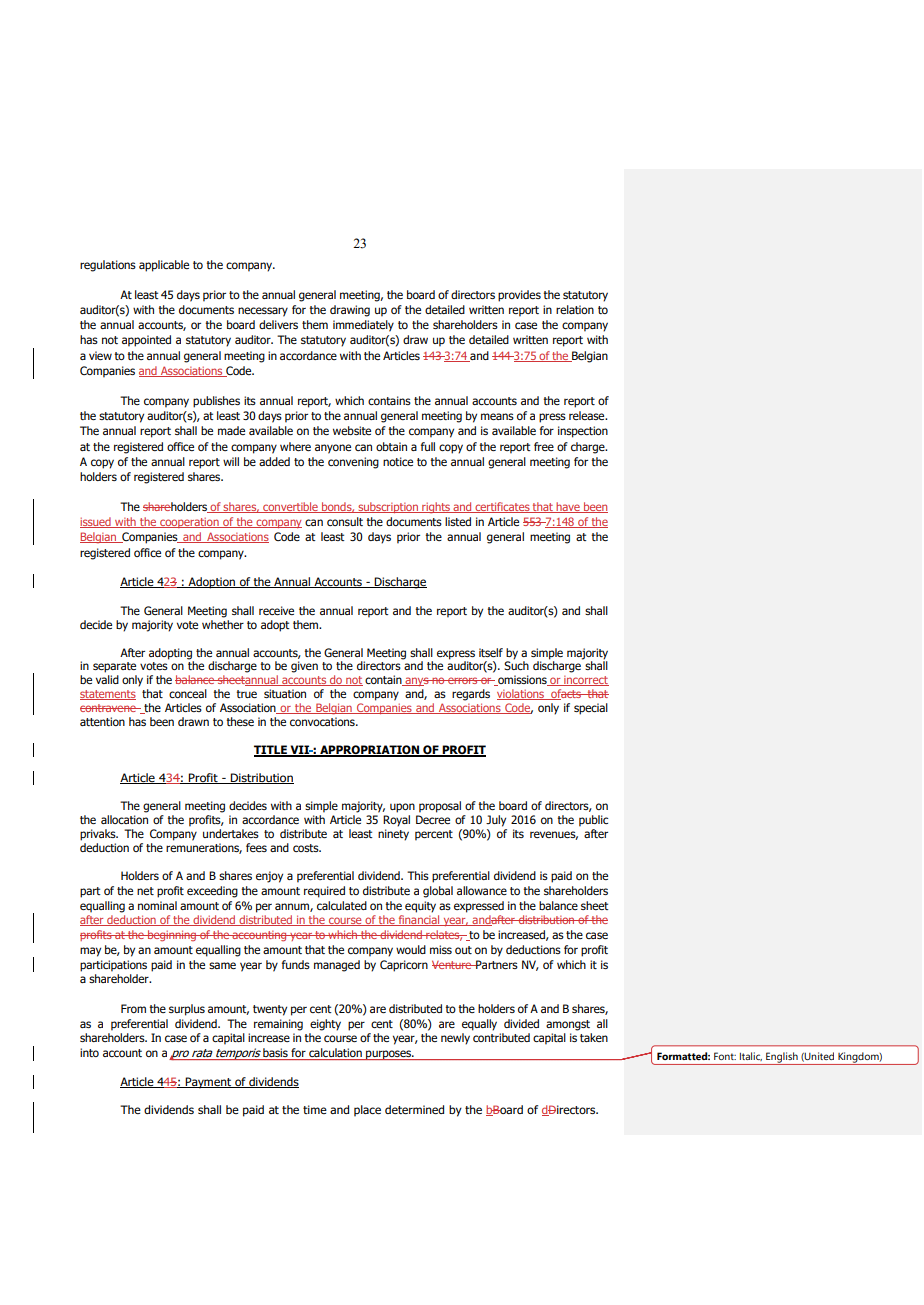 This image has width=924, height=1305. What do you see at coordinates (164, 266) in the image?
I see `applicable` at bounding box center [164, 266].
